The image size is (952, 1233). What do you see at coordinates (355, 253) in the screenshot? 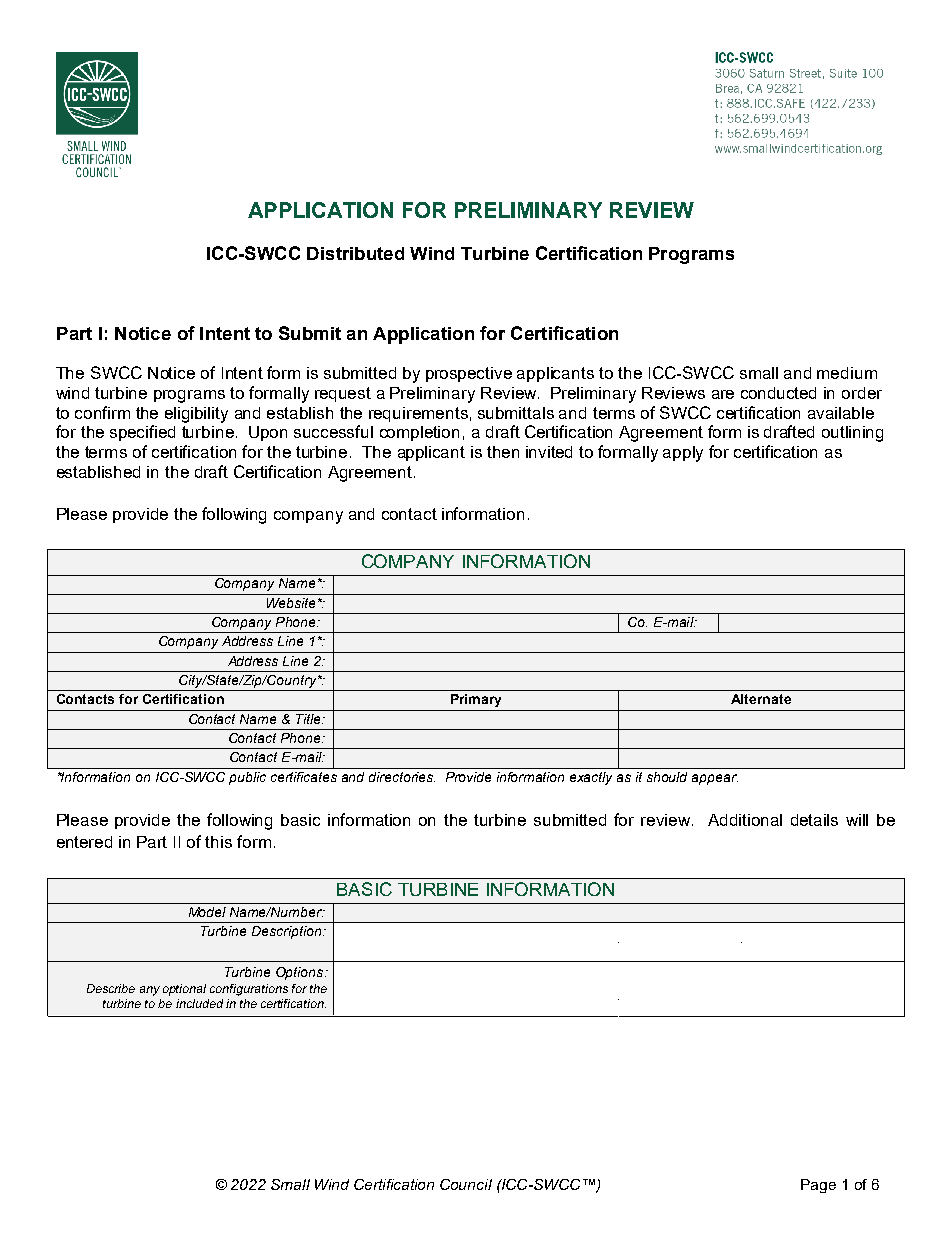
I see `Distributed` at bounding box center [355, 253].
